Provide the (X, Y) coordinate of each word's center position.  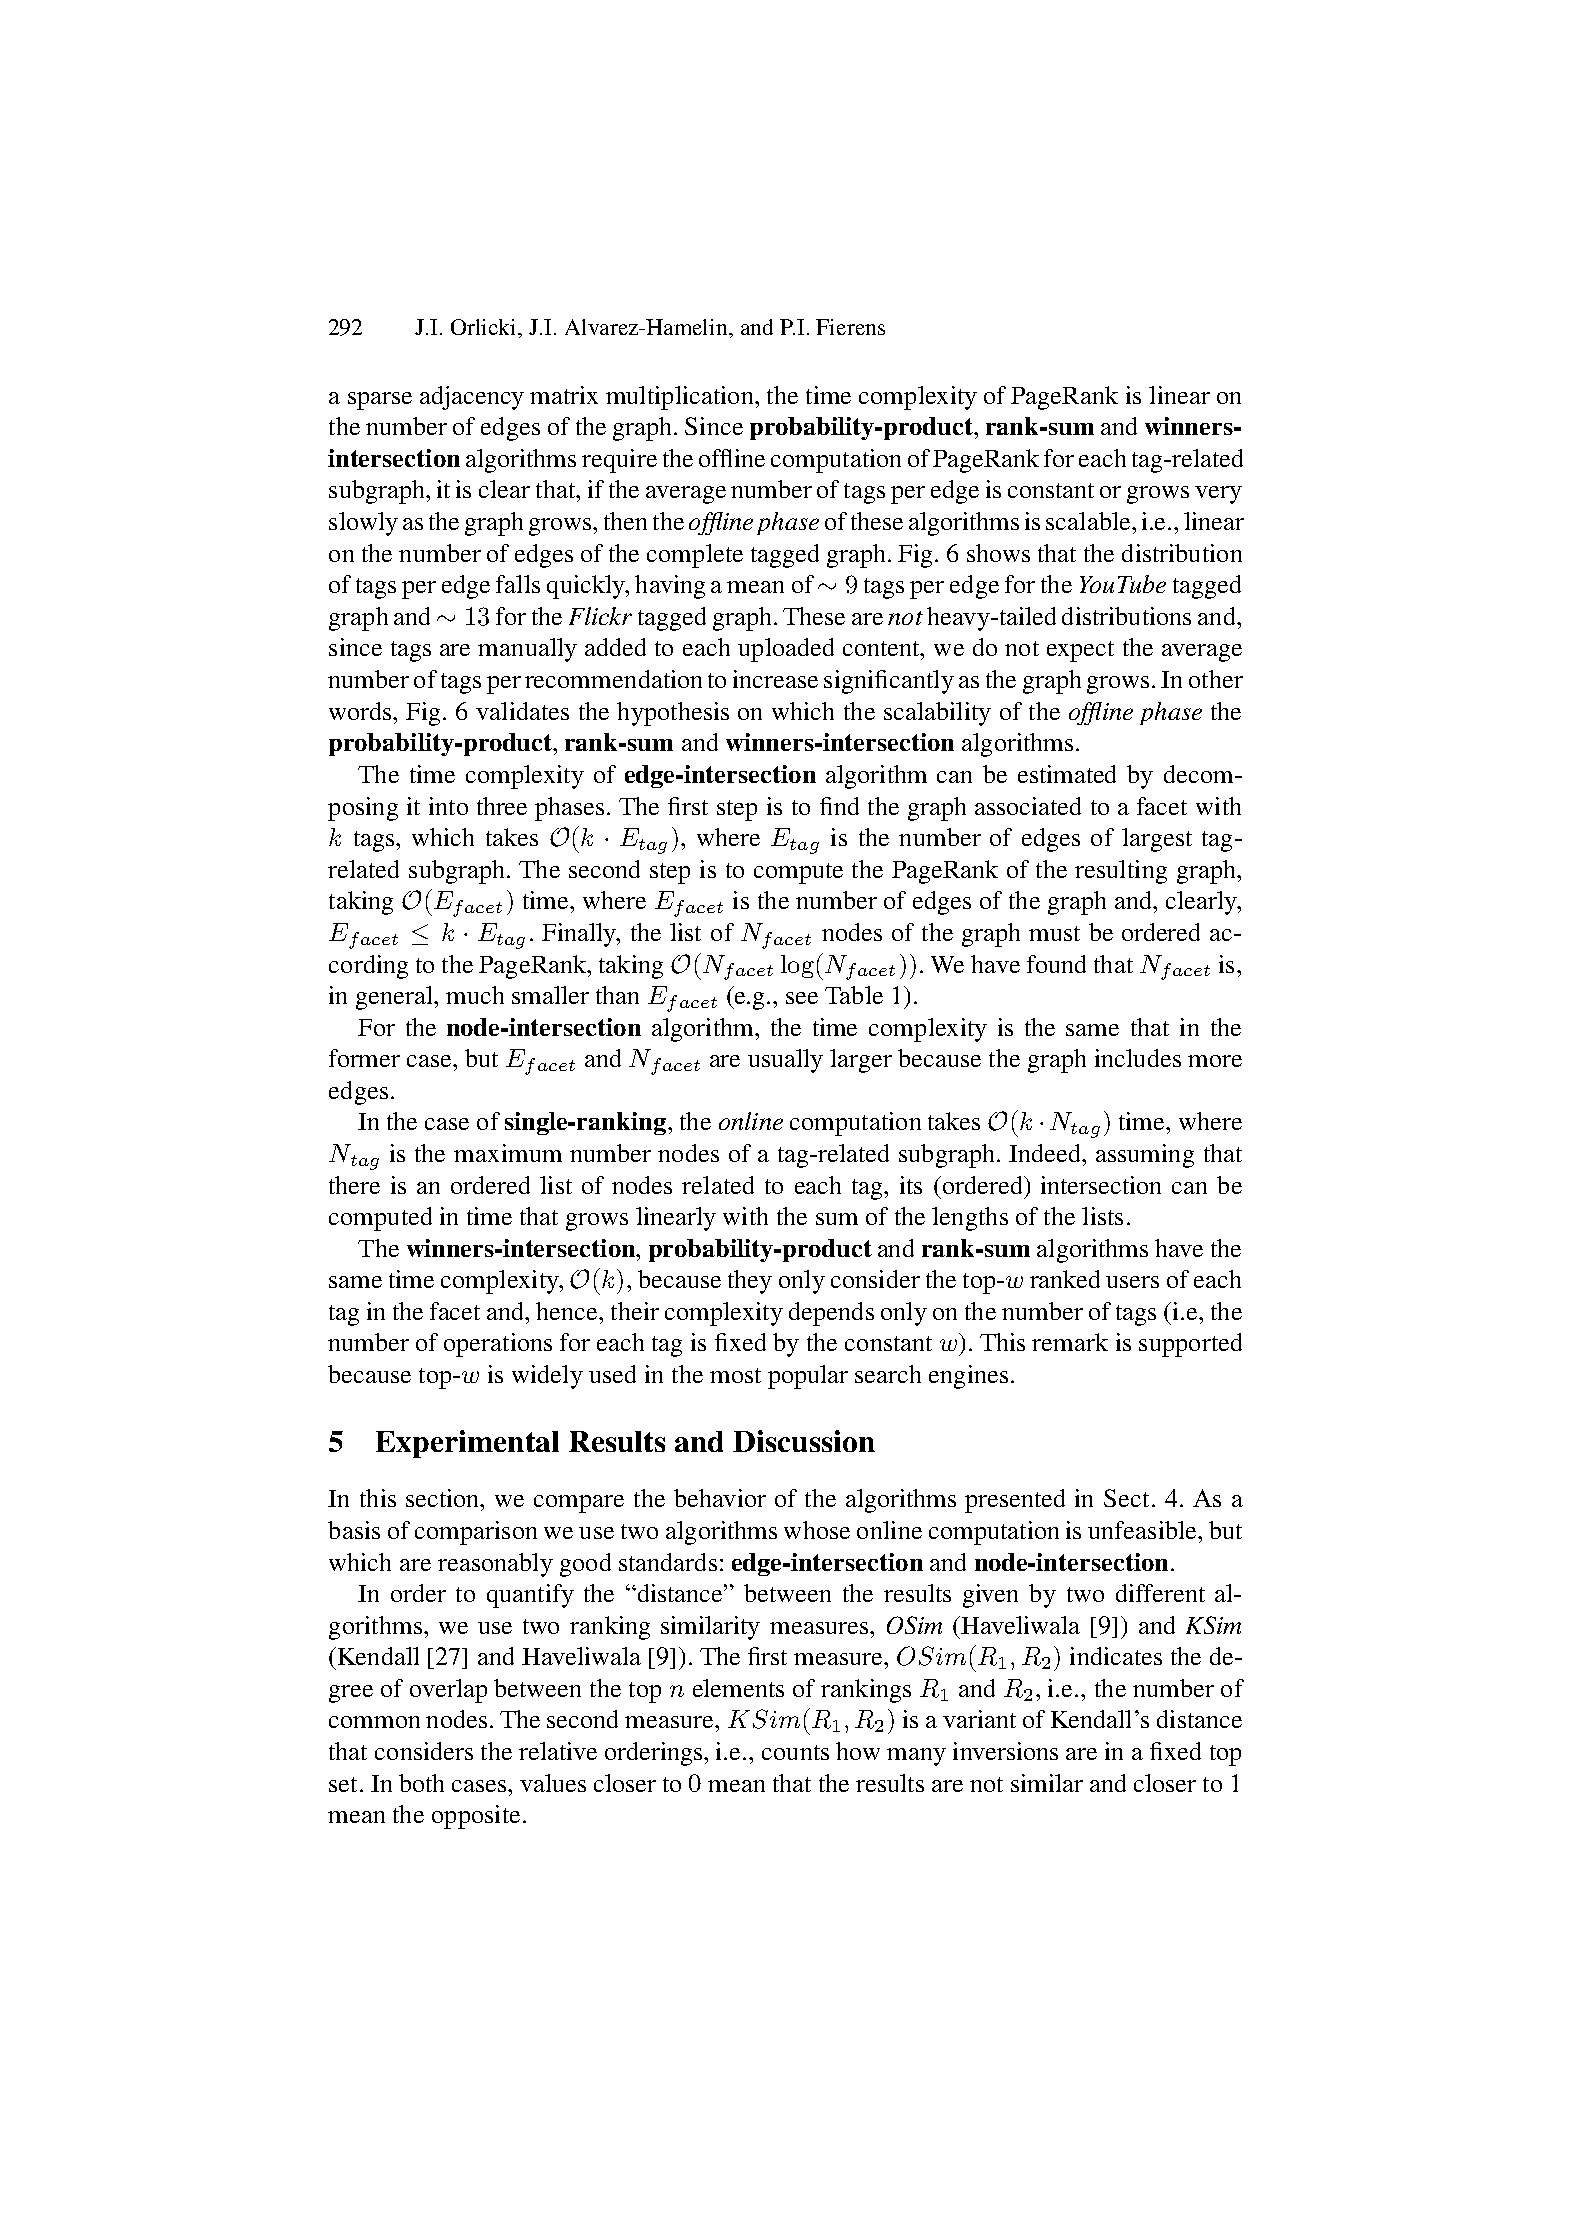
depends (831, 1314)
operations (498, 1345)
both (421, 1783)
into (448, 806)
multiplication (681, 398)
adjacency (472, 398)
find (839, 806)
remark (1070, 1342)
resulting (1121, 872)
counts (795, 1752)
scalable (1089, 521)
